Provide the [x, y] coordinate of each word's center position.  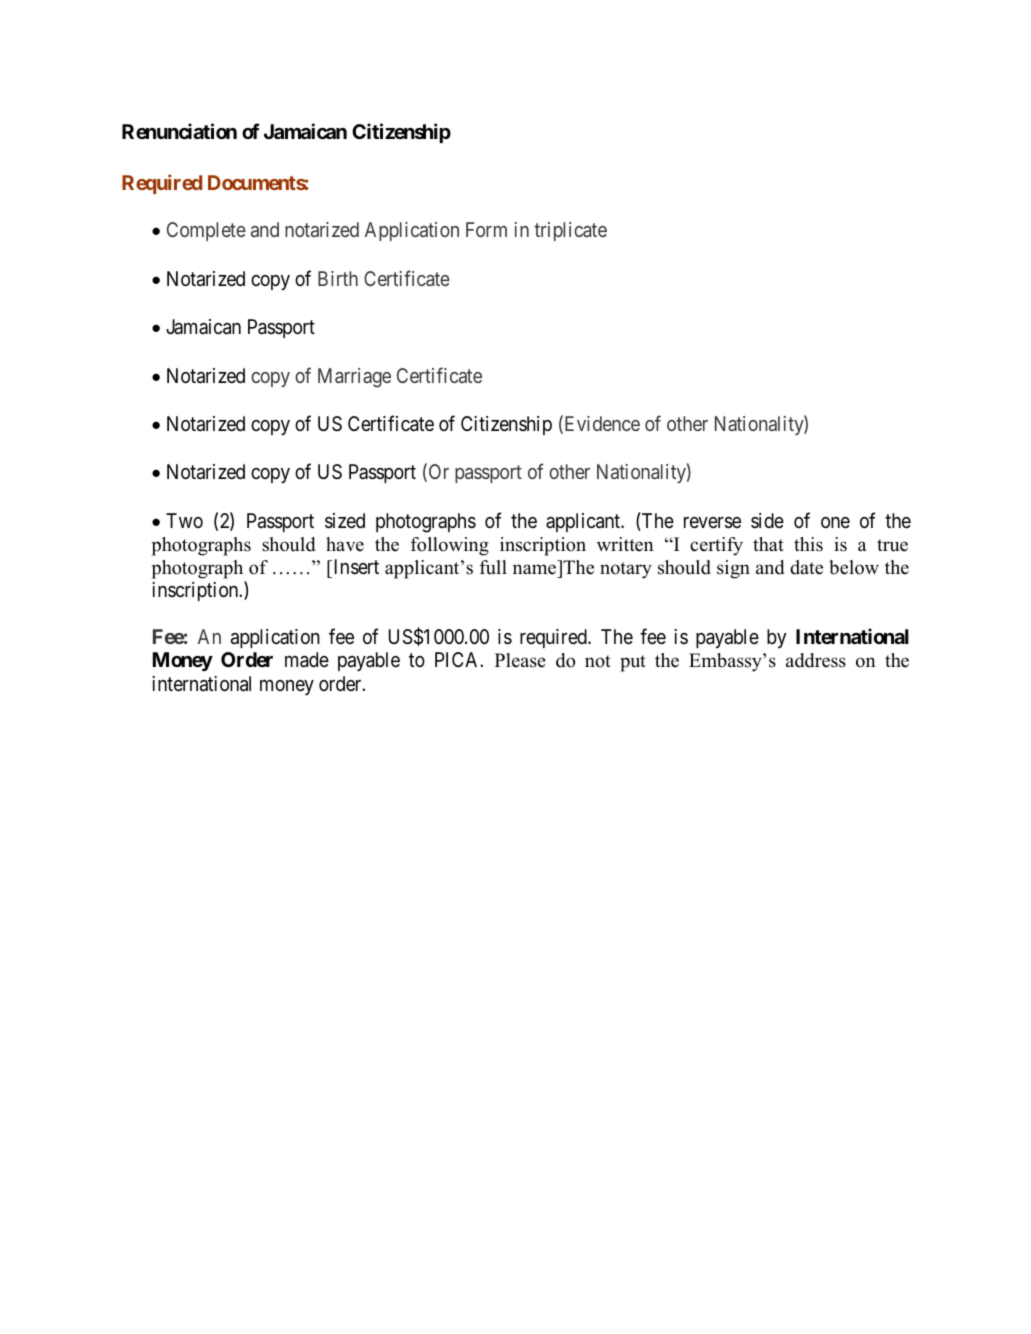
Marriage [354, 378]
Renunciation [179, 131]
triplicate [570, 231]
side [767, 520]
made [307, 660]
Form [486, 229]
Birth [338, 278]
